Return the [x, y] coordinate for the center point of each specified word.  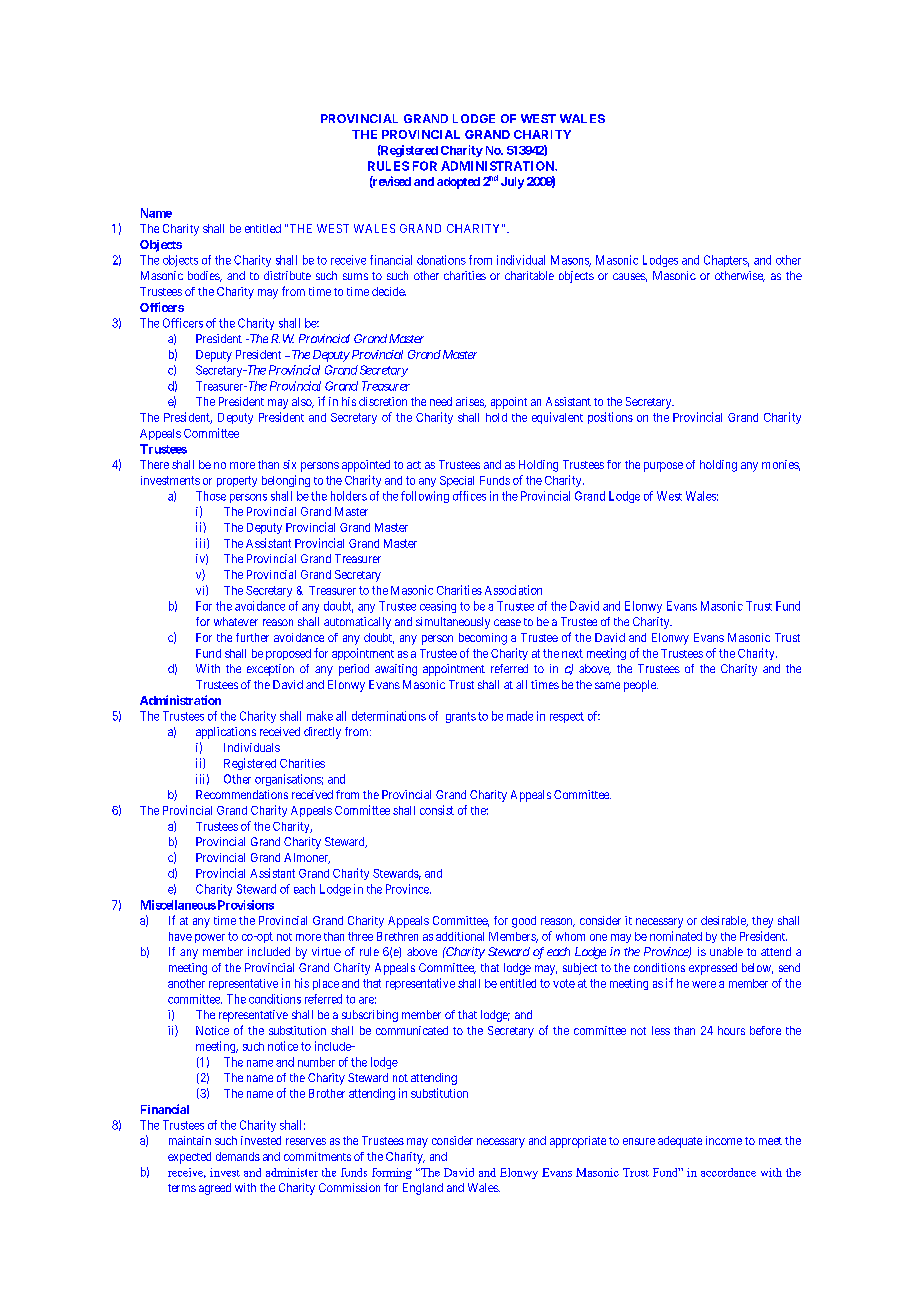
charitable [529, 275]
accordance [728, 1172]
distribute [287, 275]
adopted [458, 183]
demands [238, 1156]
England [423, 1189]
